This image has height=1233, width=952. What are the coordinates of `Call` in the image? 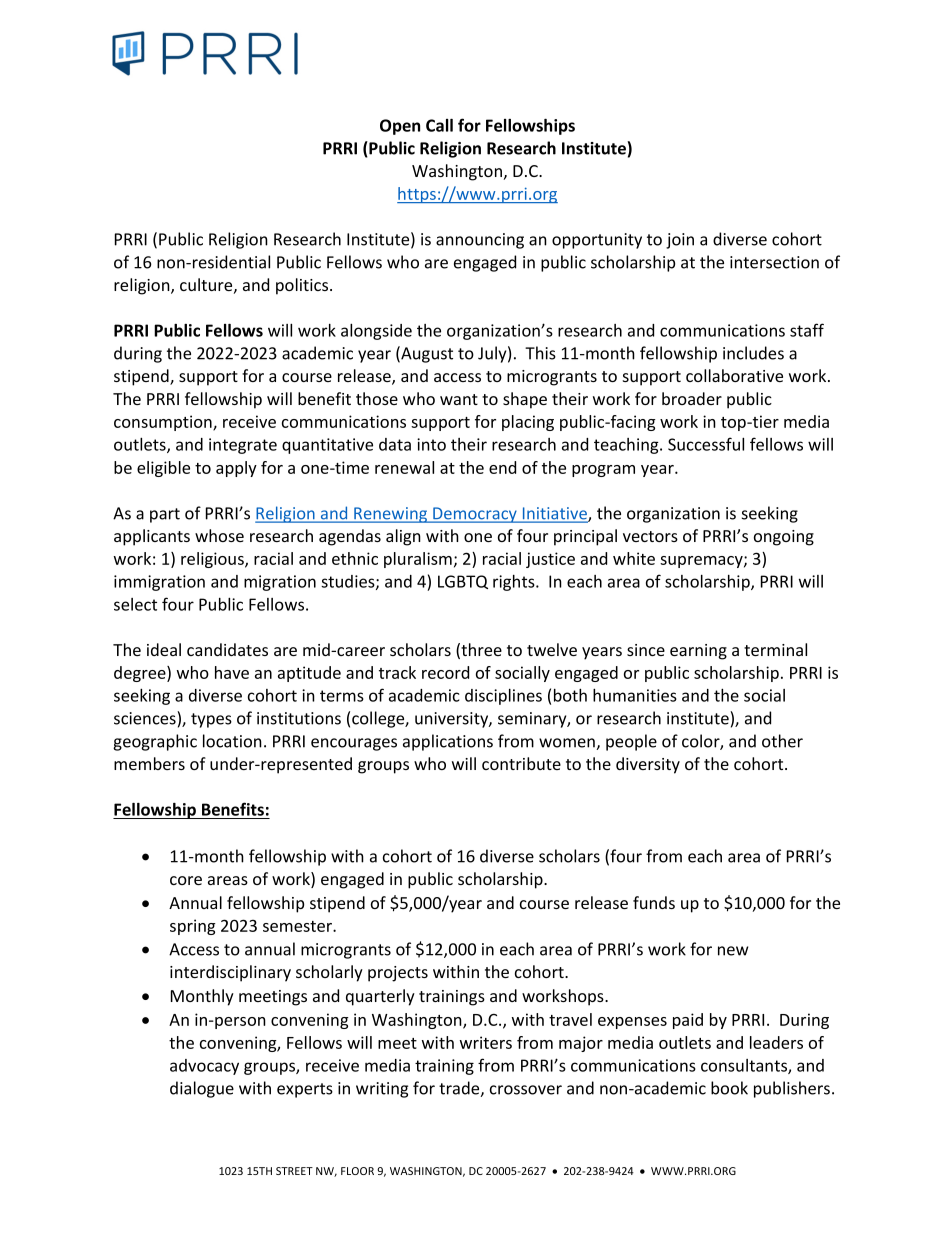 It's located at (439, 125).
